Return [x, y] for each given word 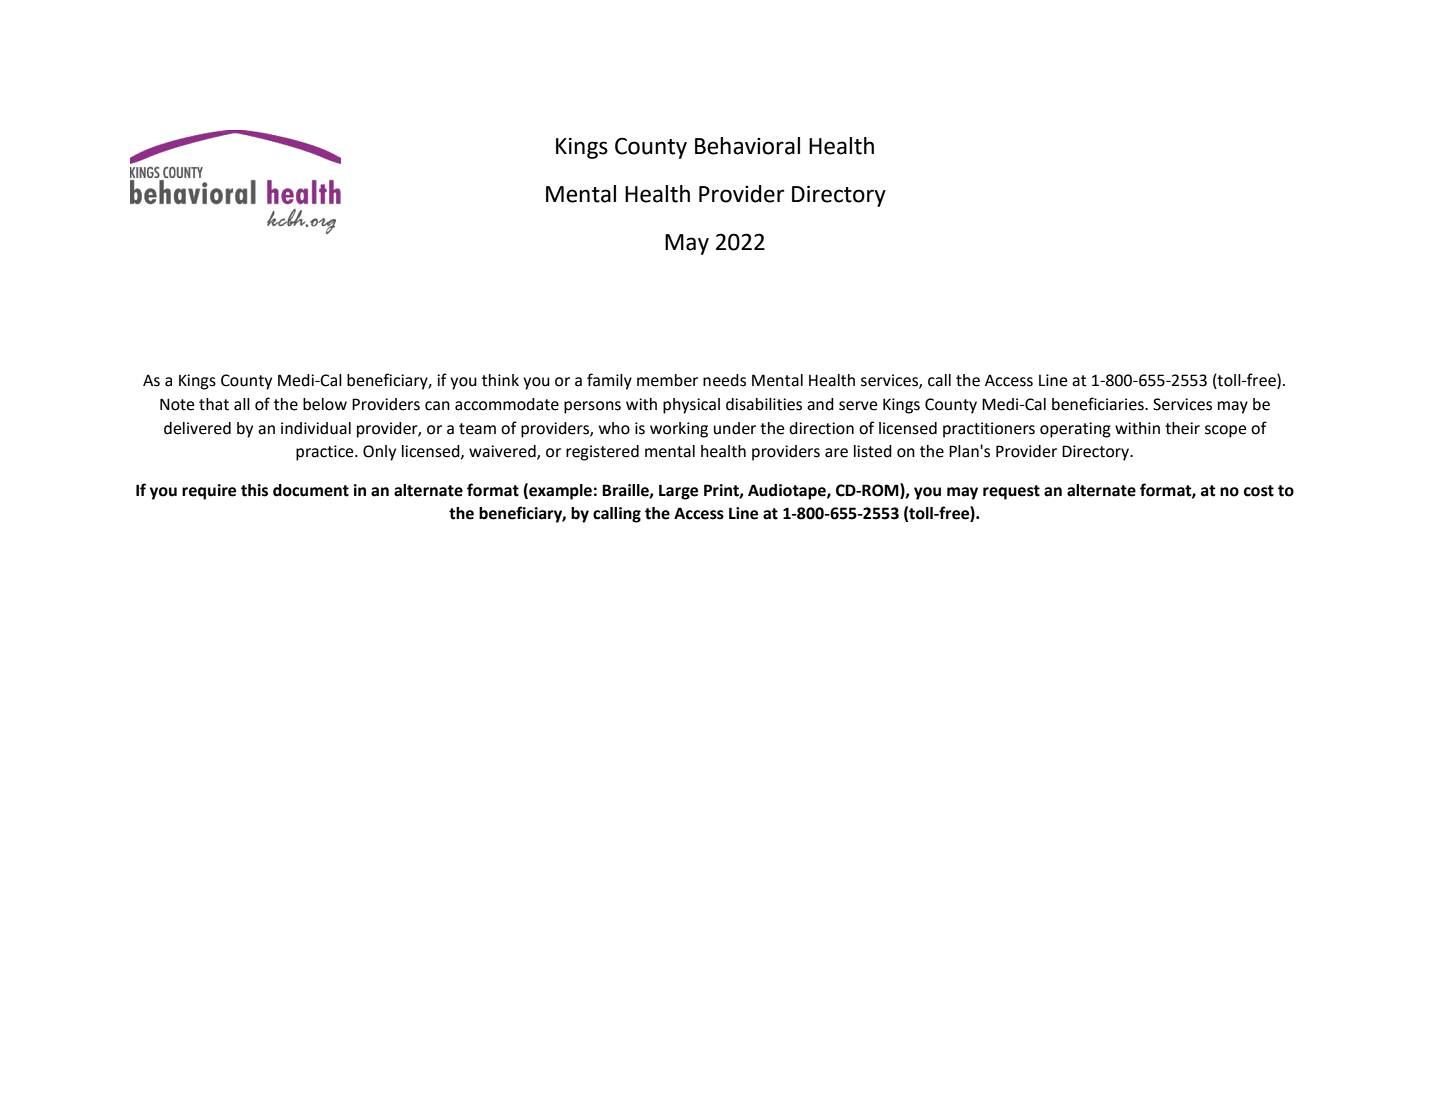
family [609, 381]
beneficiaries [1099, 404]
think [500, 380]
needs [724, 380]
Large [678, 492]
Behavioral [747, 146]
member [667, 380]
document [311, 490]
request [1011, 492]
